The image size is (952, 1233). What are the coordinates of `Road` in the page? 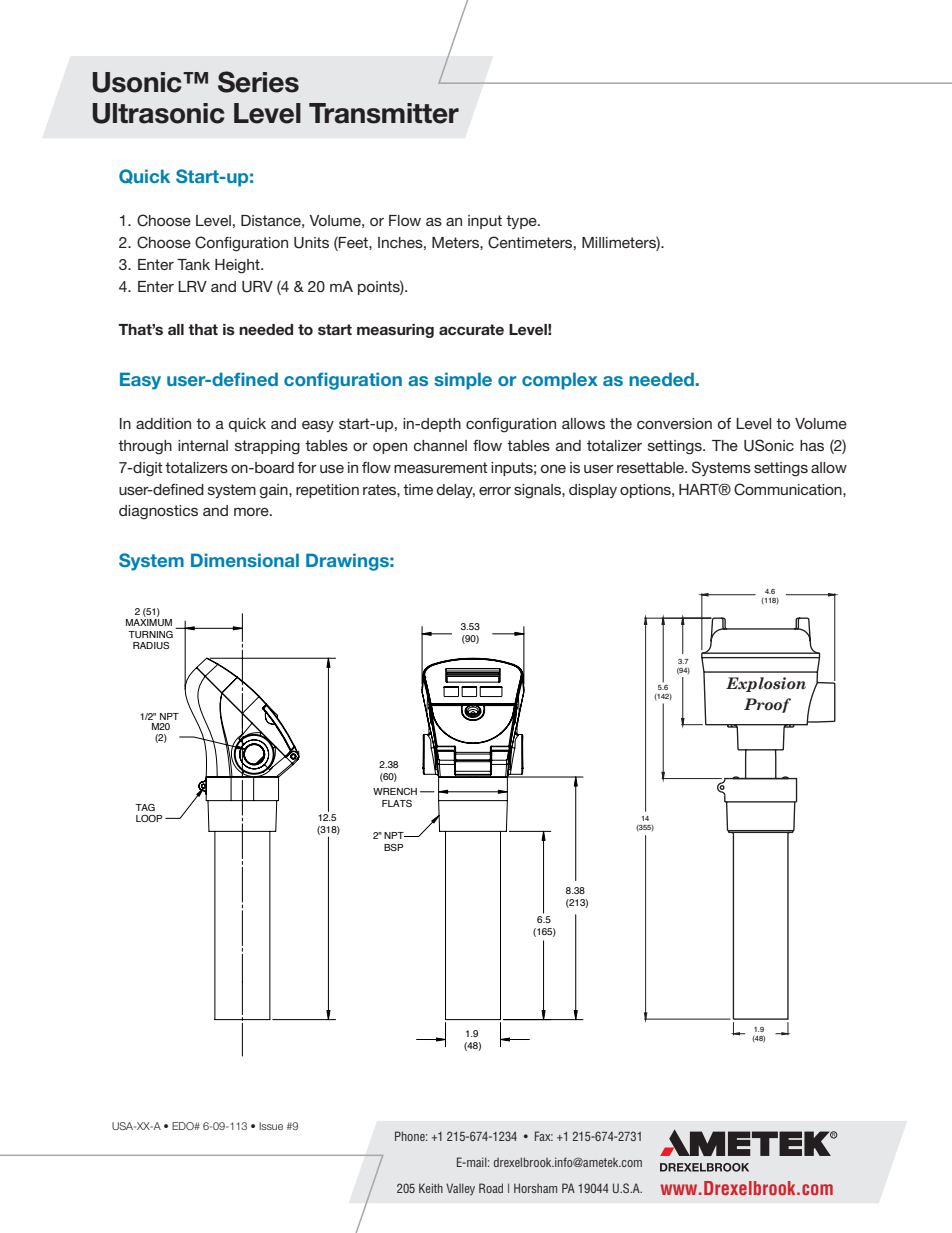 It's located at (491, 1188).
